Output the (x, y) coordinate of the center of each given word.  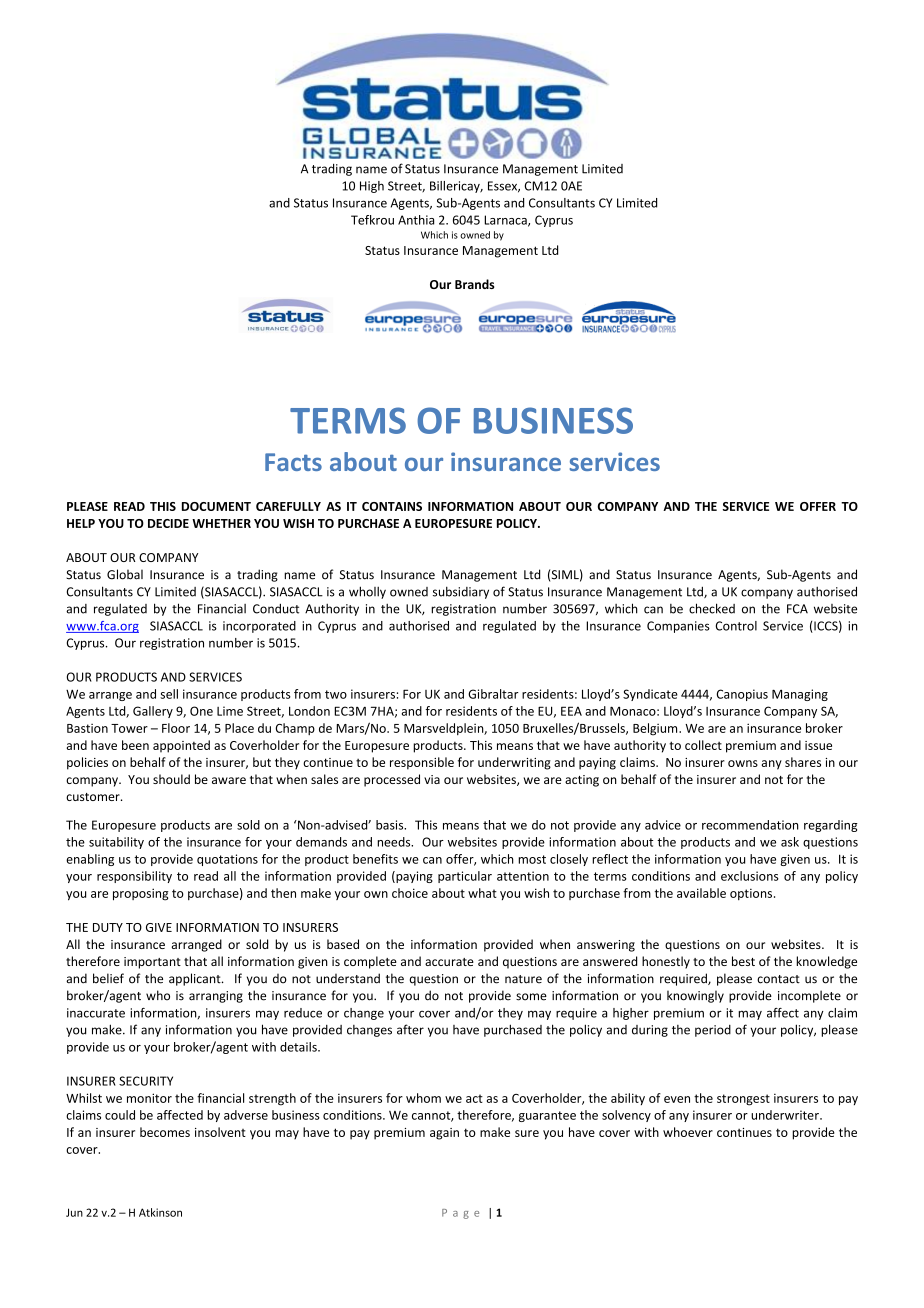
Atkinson (160, 1212)
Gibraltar (493, 694)
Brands (475, 284)
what (482, 893)
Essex (504, 187)
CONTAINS (392, 506)
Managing (800, 695)
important (152, 963)
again (444, 1134)
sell (169, 694)
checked (712, 608)
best (743, 961)
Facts (293, 462)
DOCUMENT (216, 506)
